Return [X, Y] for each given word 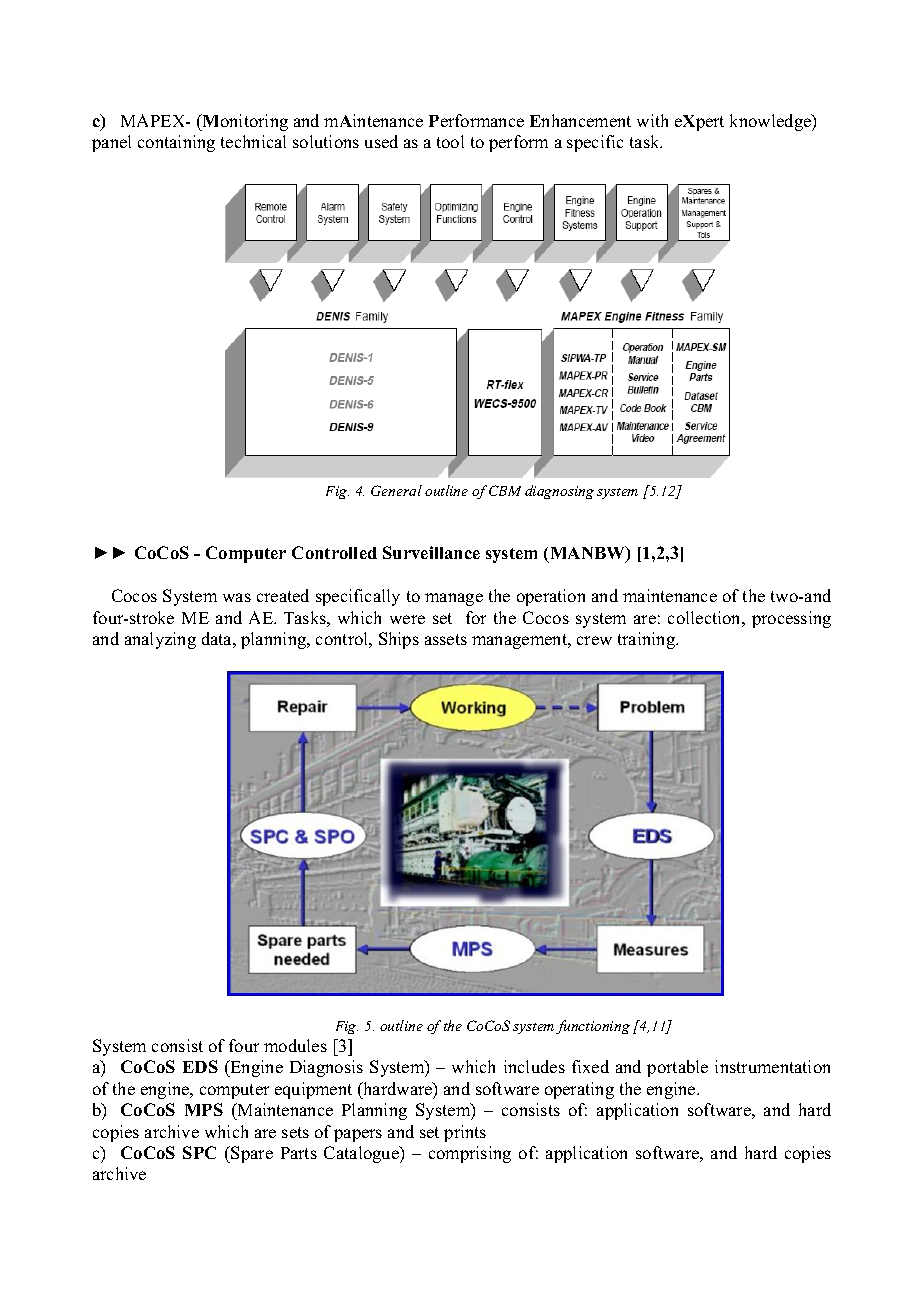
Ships [399, 640]
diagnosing [559, 492]
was [237, 597]
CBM [505, 490]
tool [450, 141]
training [648, 640]
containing [176, 143]
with [652, 120]
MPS [204, 1109]
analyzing [160, 640]
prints [465, 1133]
